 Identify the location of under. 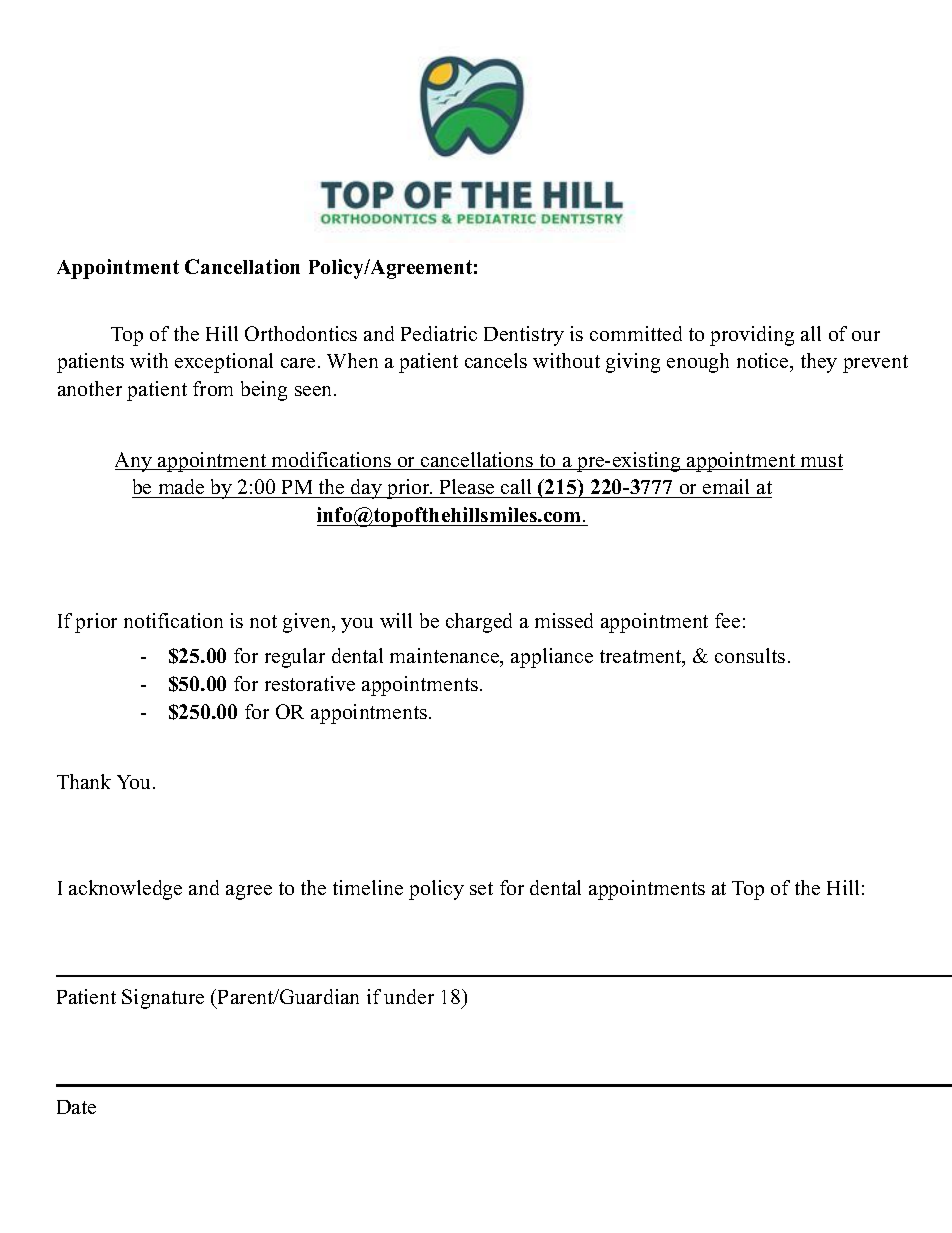
(409, 996).
